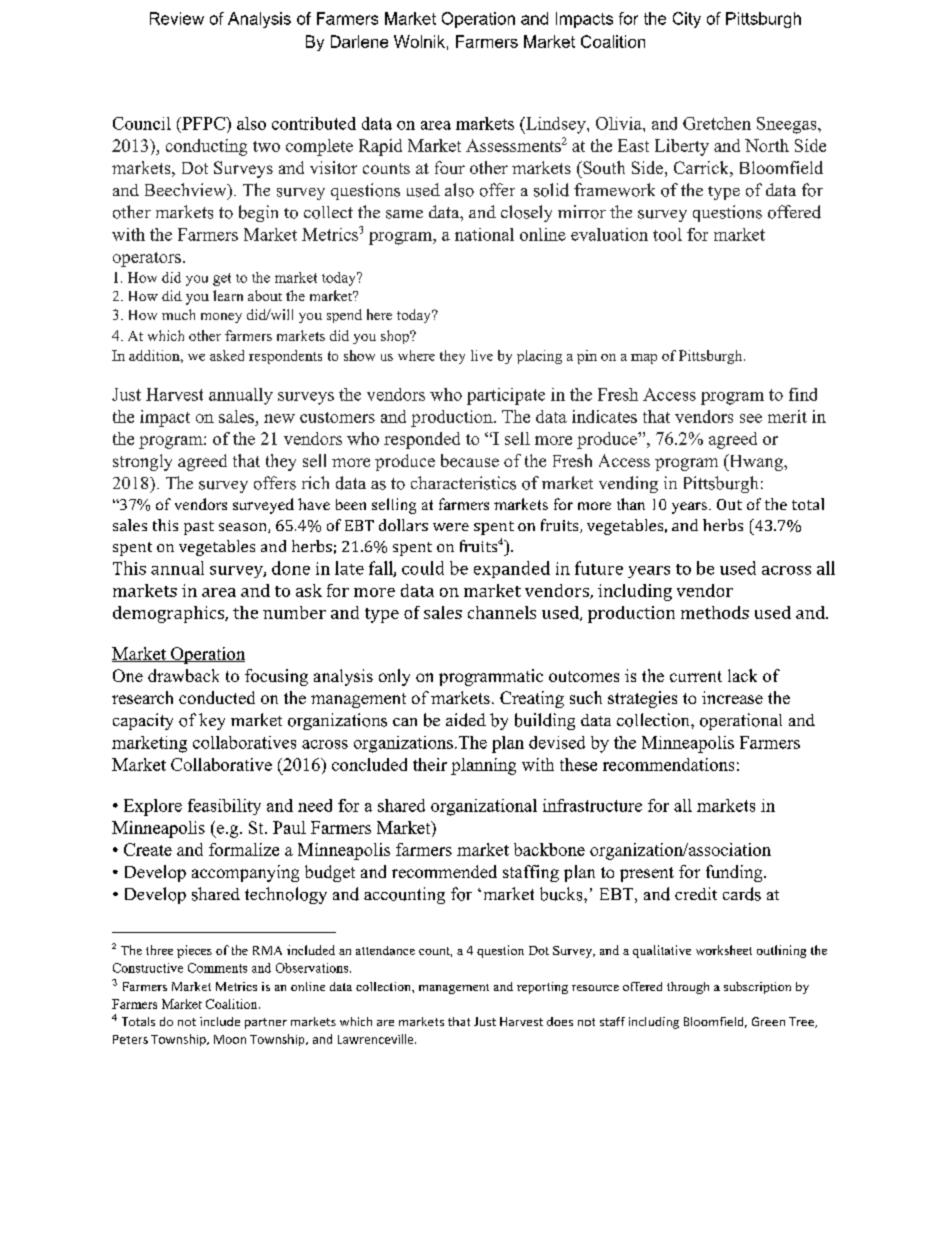  What do you see at coordinates (542, 988) in the screenshot?
I see `reporting` at bounding box center [542, 988].
